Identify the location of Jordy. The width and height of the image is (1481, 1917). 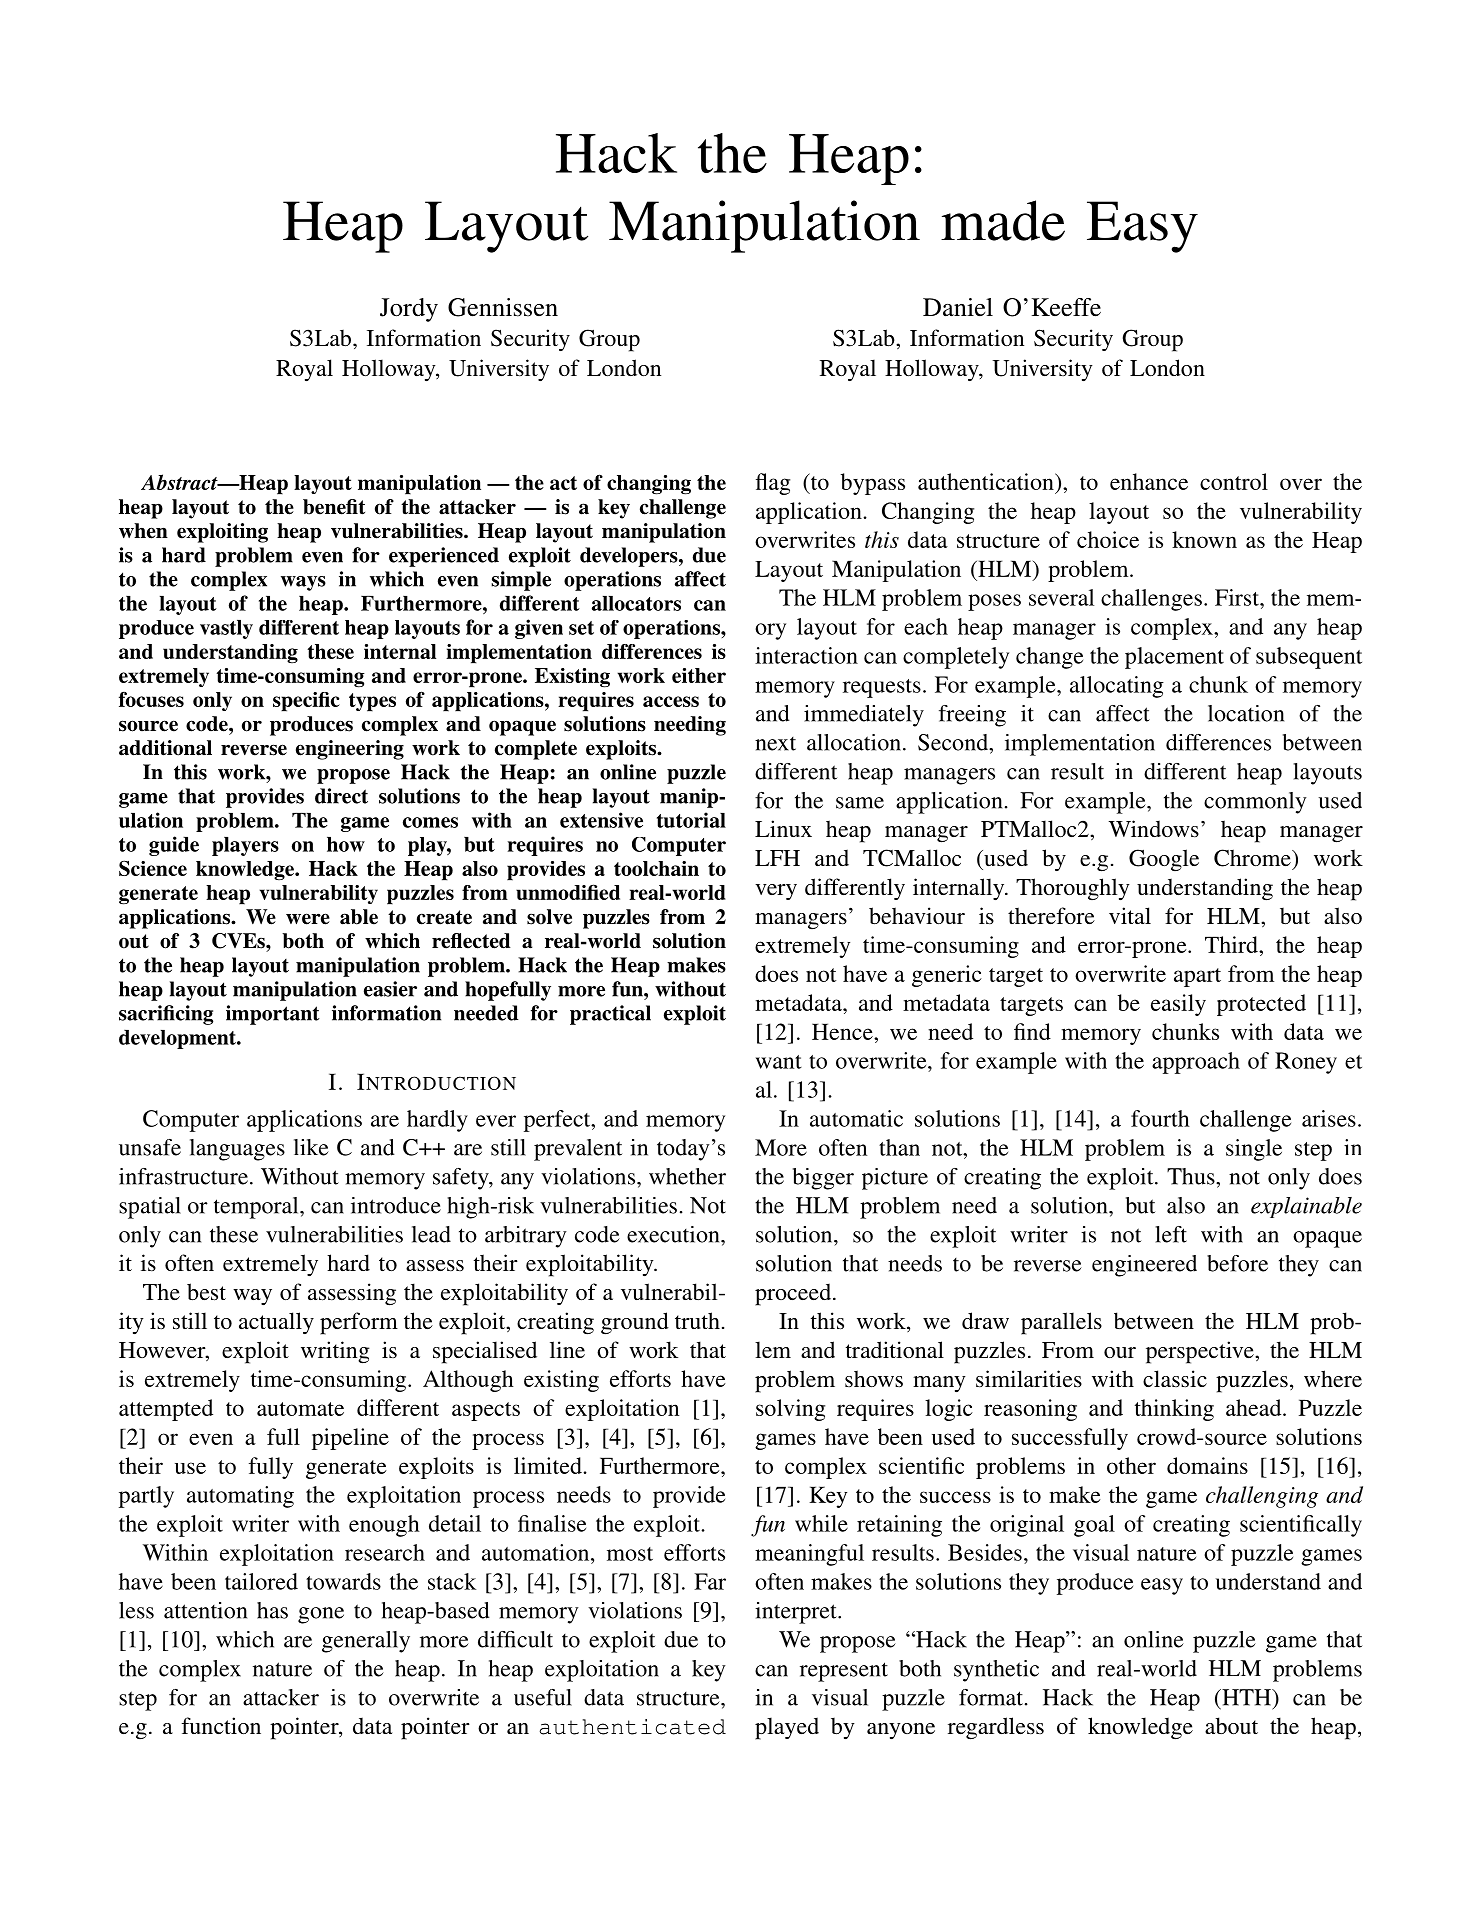
(409, 310).
